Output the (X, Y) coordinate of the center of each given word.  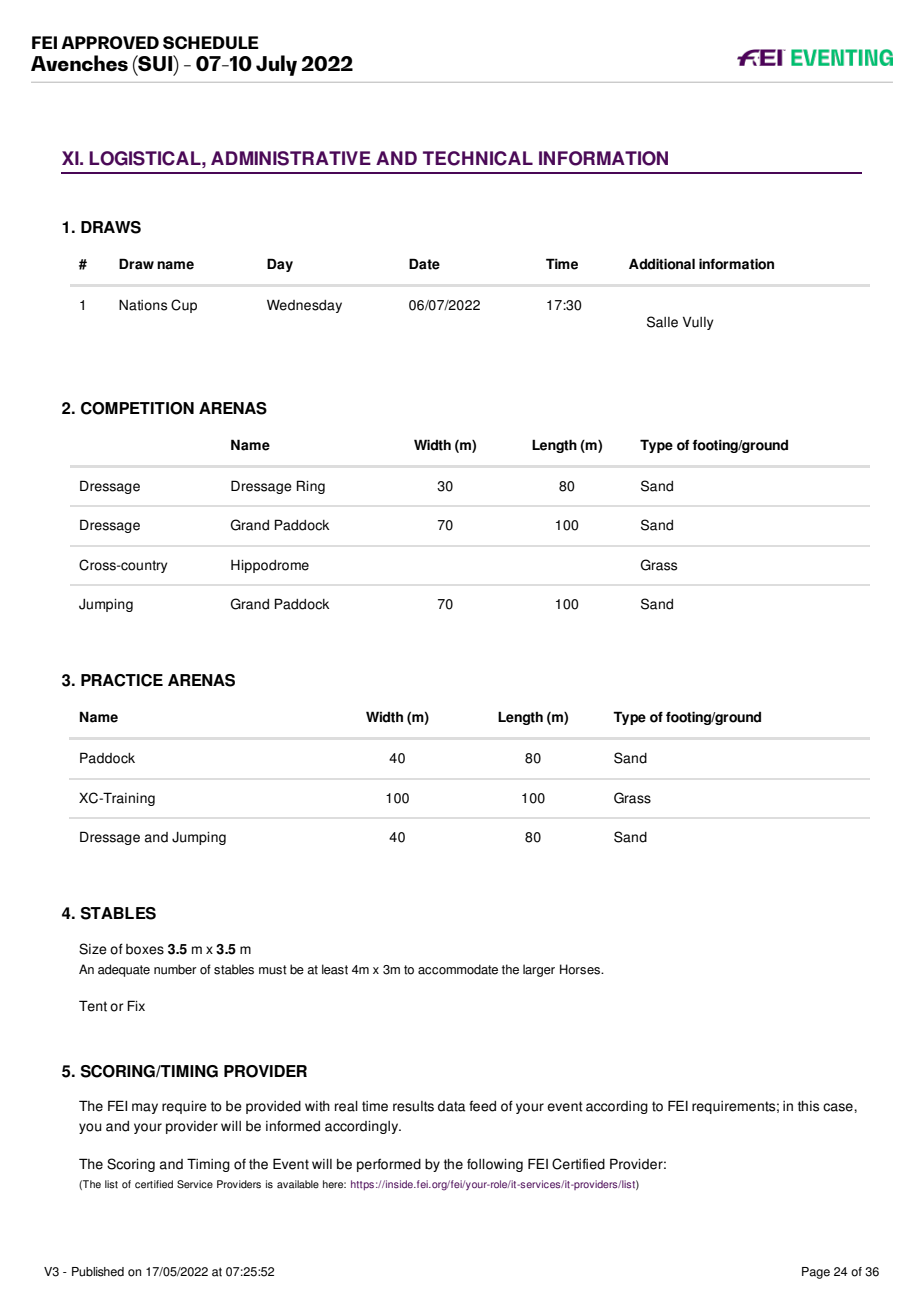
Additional (662, 264)
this (808, 1106)
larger (539, 970)
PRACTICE (122, 680)
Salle (662, 322)
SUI (155, 63)
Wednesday (304, 306)
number (175, 969)
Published (98, 1272)
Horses (581, 969)
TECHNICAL (478, 158)
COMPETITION (137, 408)
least (335, 969)
